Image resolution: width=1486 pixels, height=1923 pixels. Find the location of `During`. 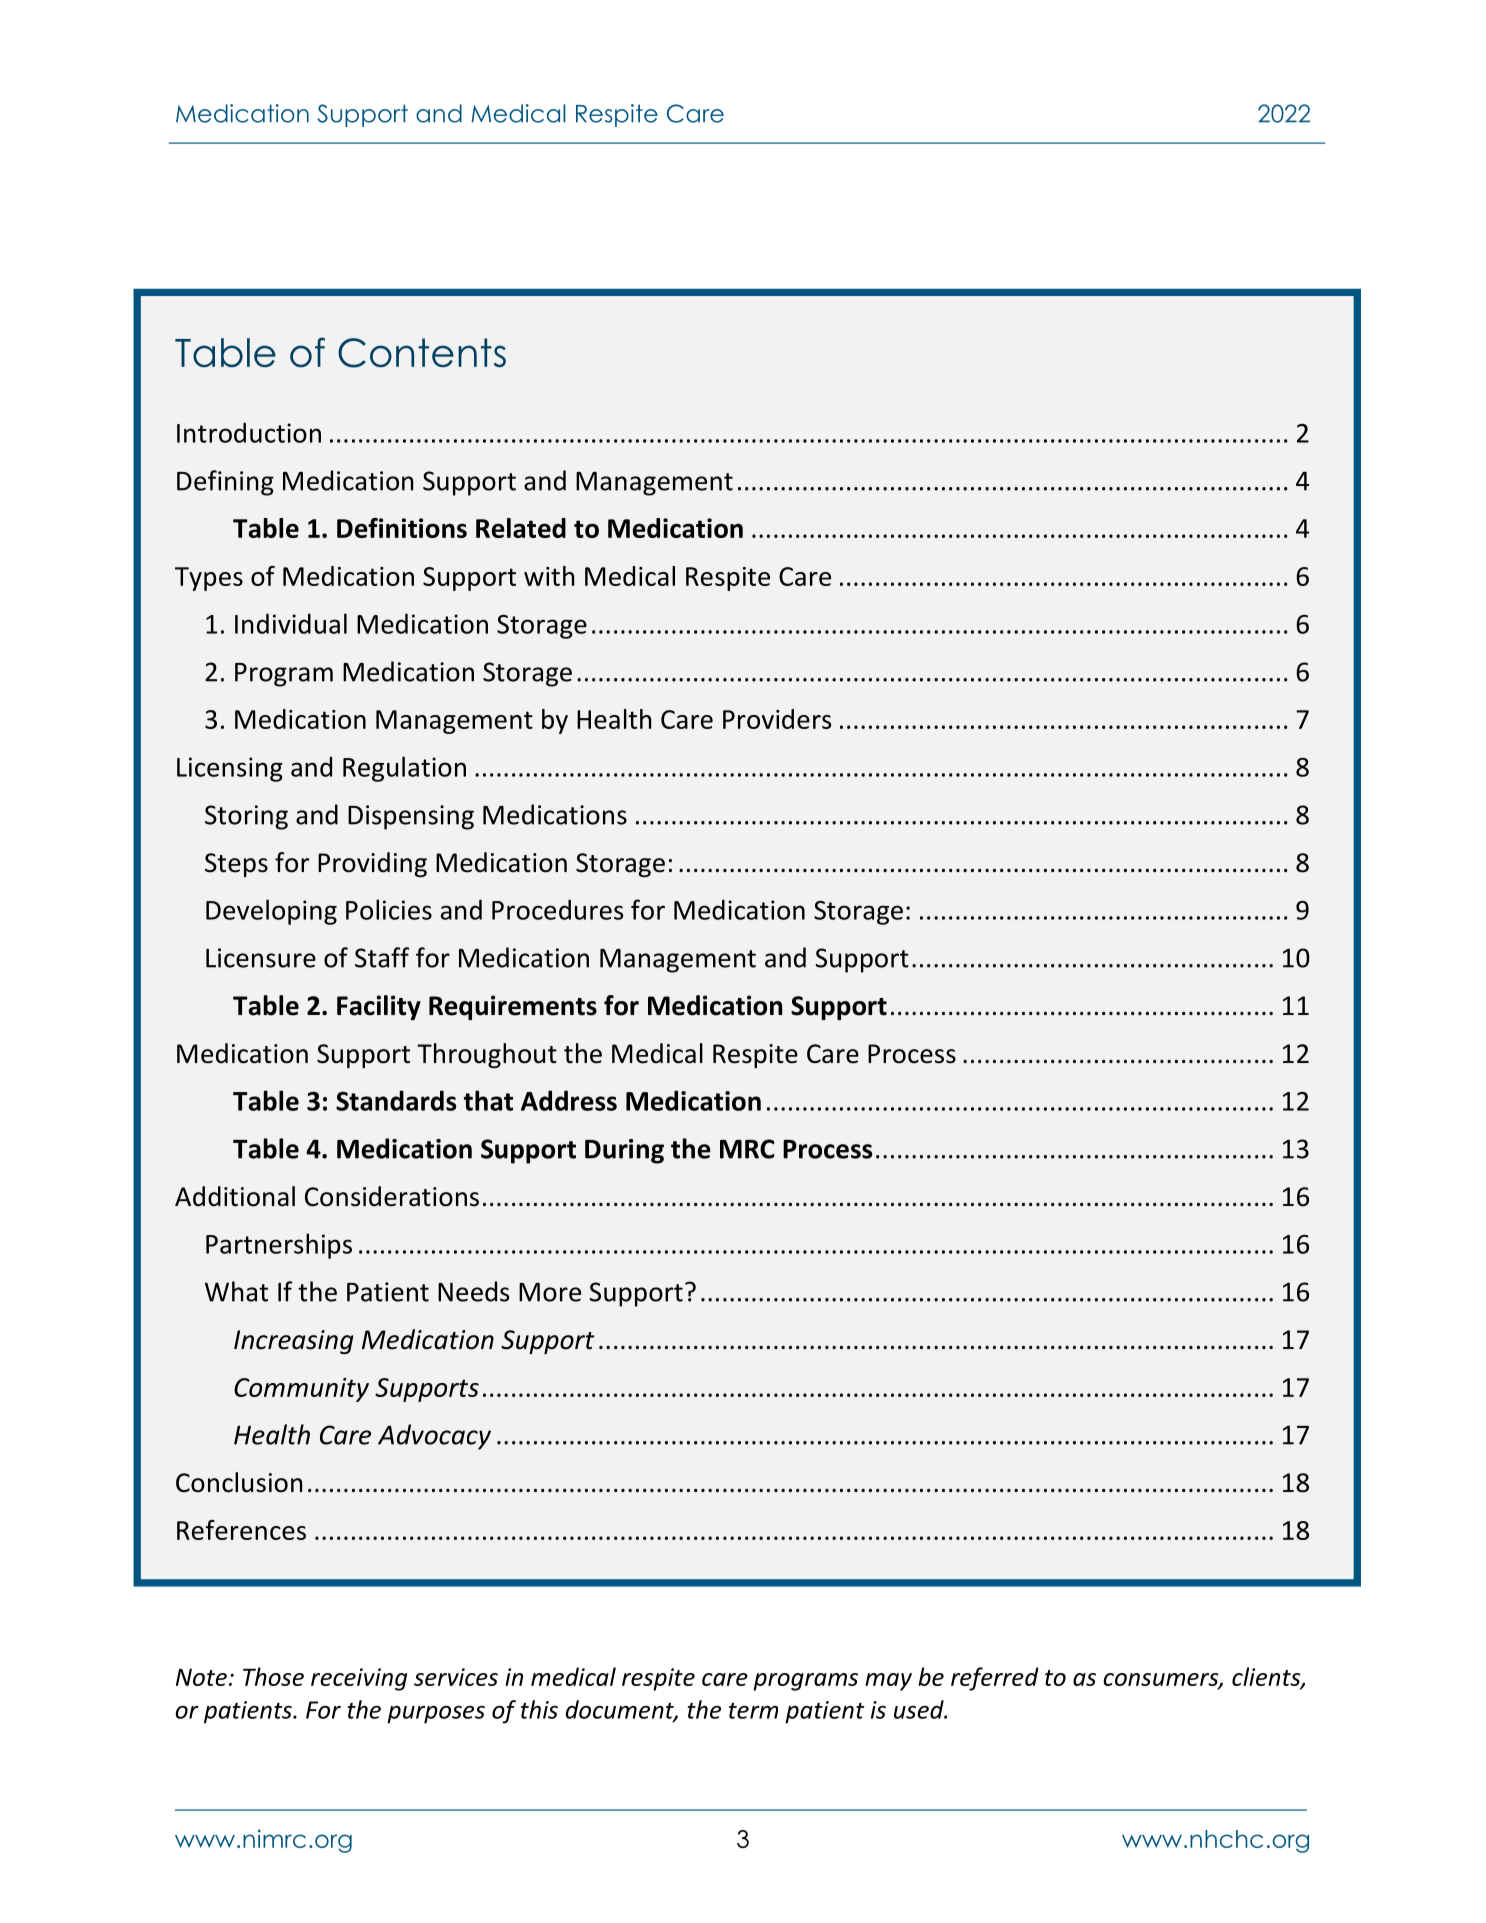

During is located at coordinates (624, 1151).
